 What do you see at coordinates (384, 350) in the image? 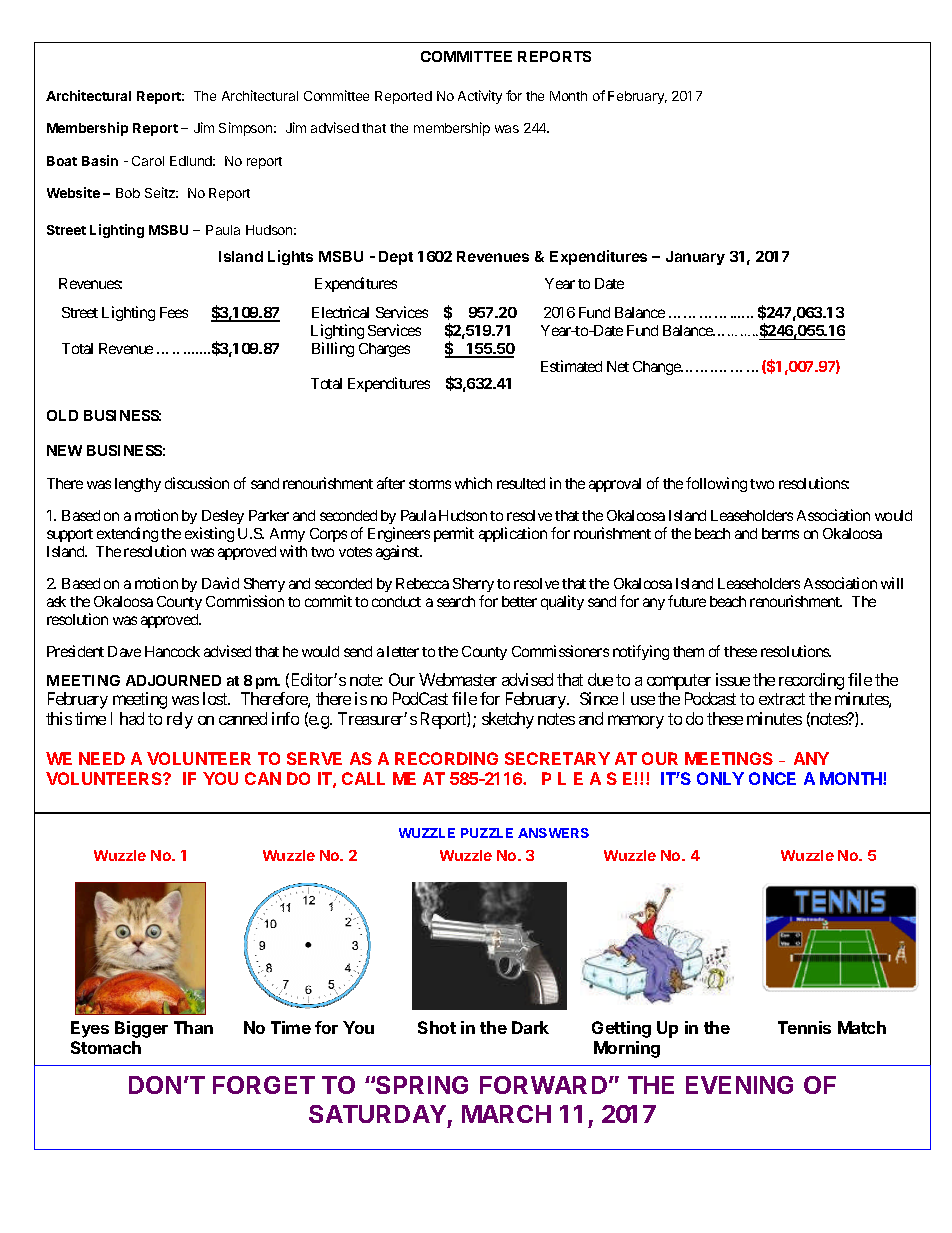
I see `Charges` at bounding box center [384, 350].
